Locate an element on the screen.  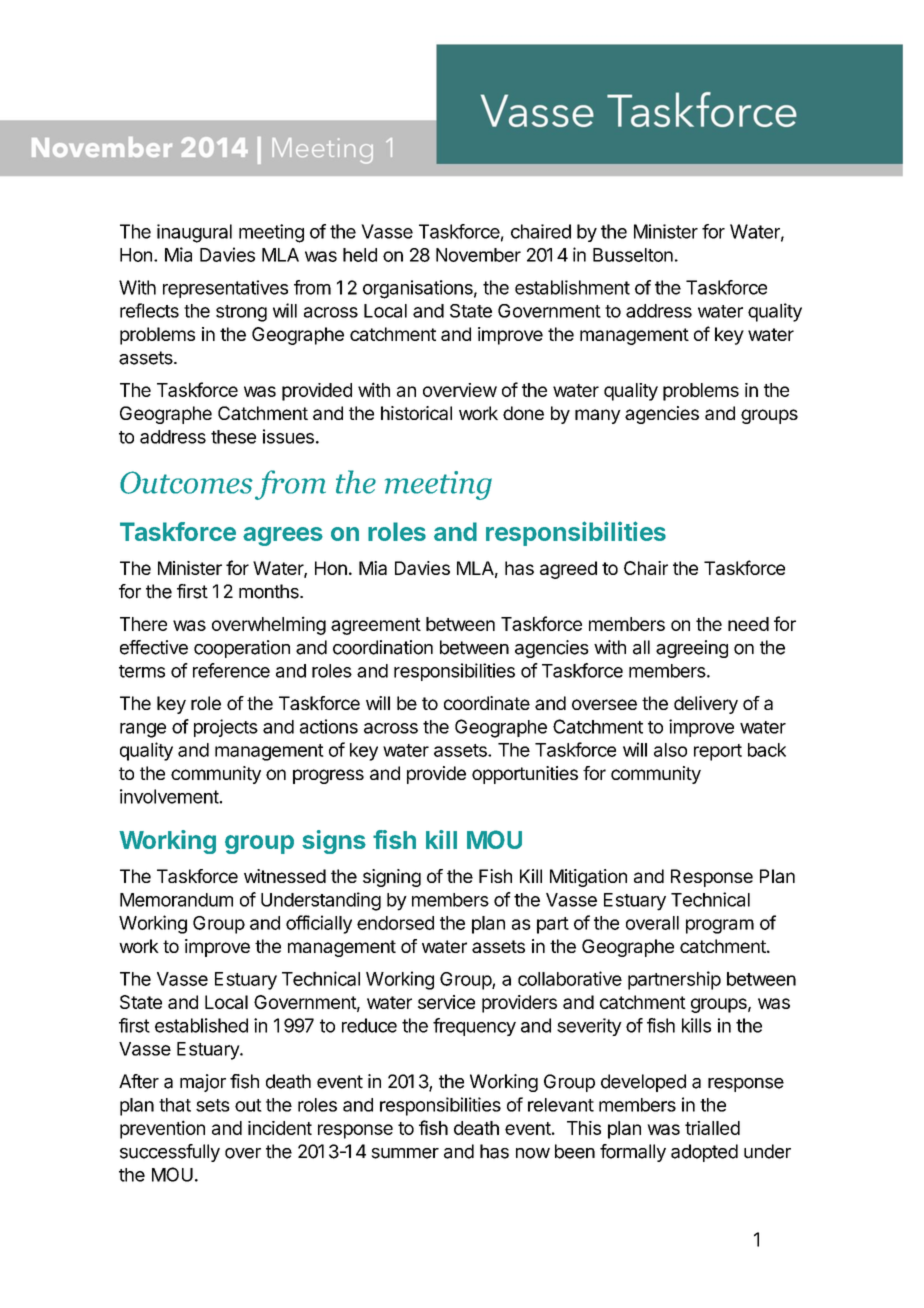
adopted is located at coordinates (704, 1153).
